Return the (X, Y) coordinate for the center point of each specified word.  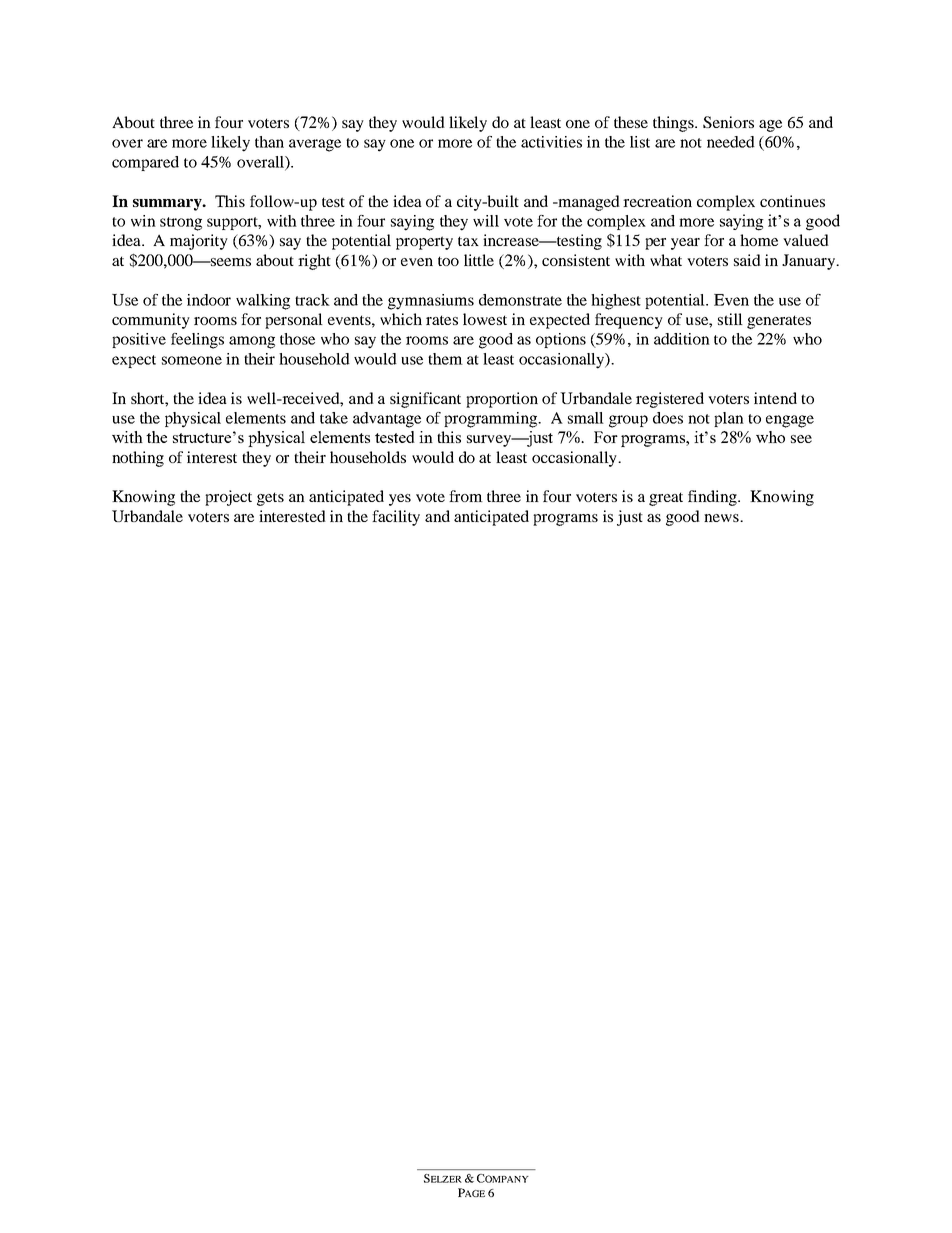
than (269, 142)
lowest (485, 319)
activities (551, 142)
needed (731, 142)
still (730, 319)
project (228, 498)
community (151, 321)
